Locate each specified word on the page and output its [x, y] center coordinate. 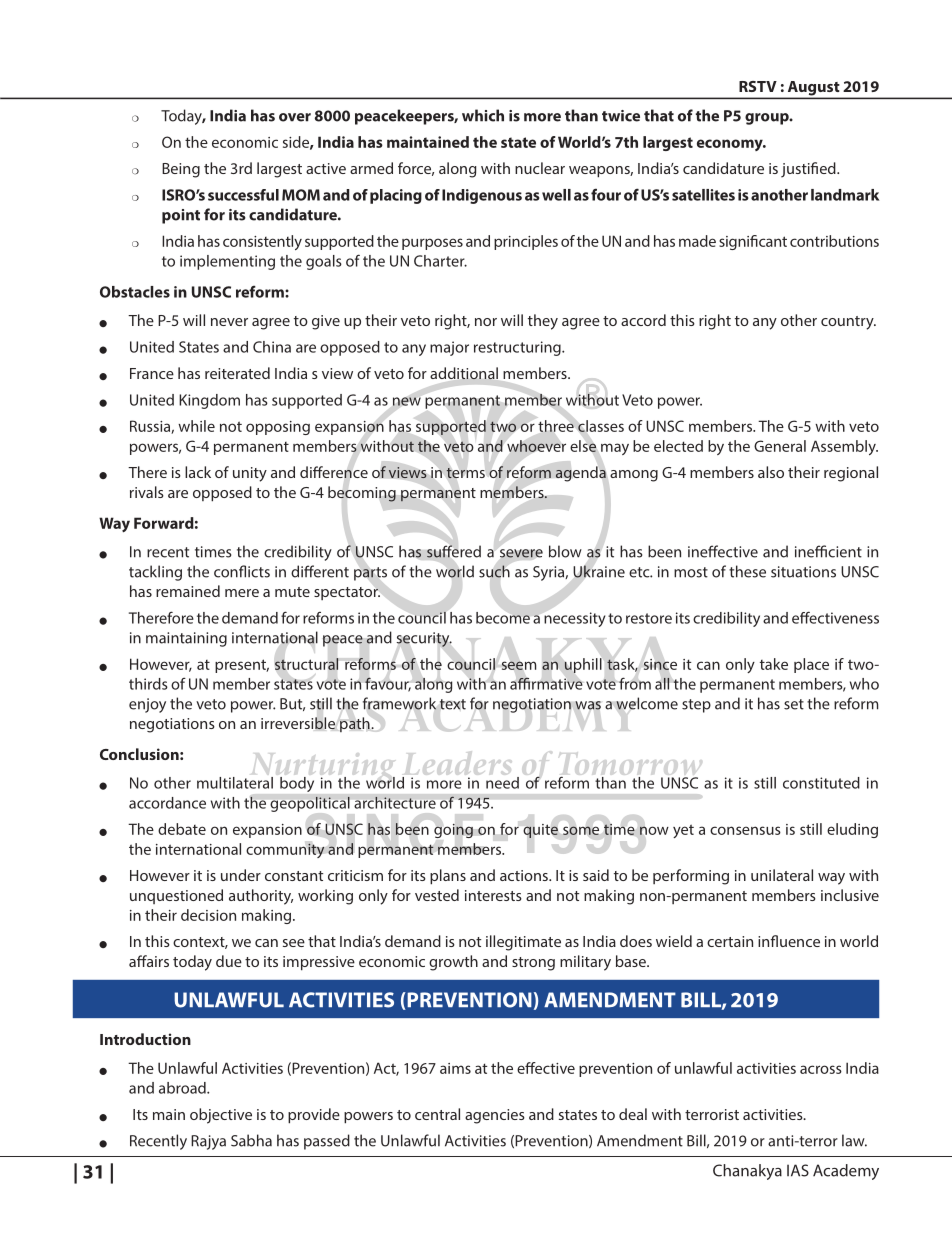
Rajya [208, 1142]
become [503, 618]
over [295, 117]
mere [242, 593]
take [774, 664]
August [813, 89]
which [483, 115]
